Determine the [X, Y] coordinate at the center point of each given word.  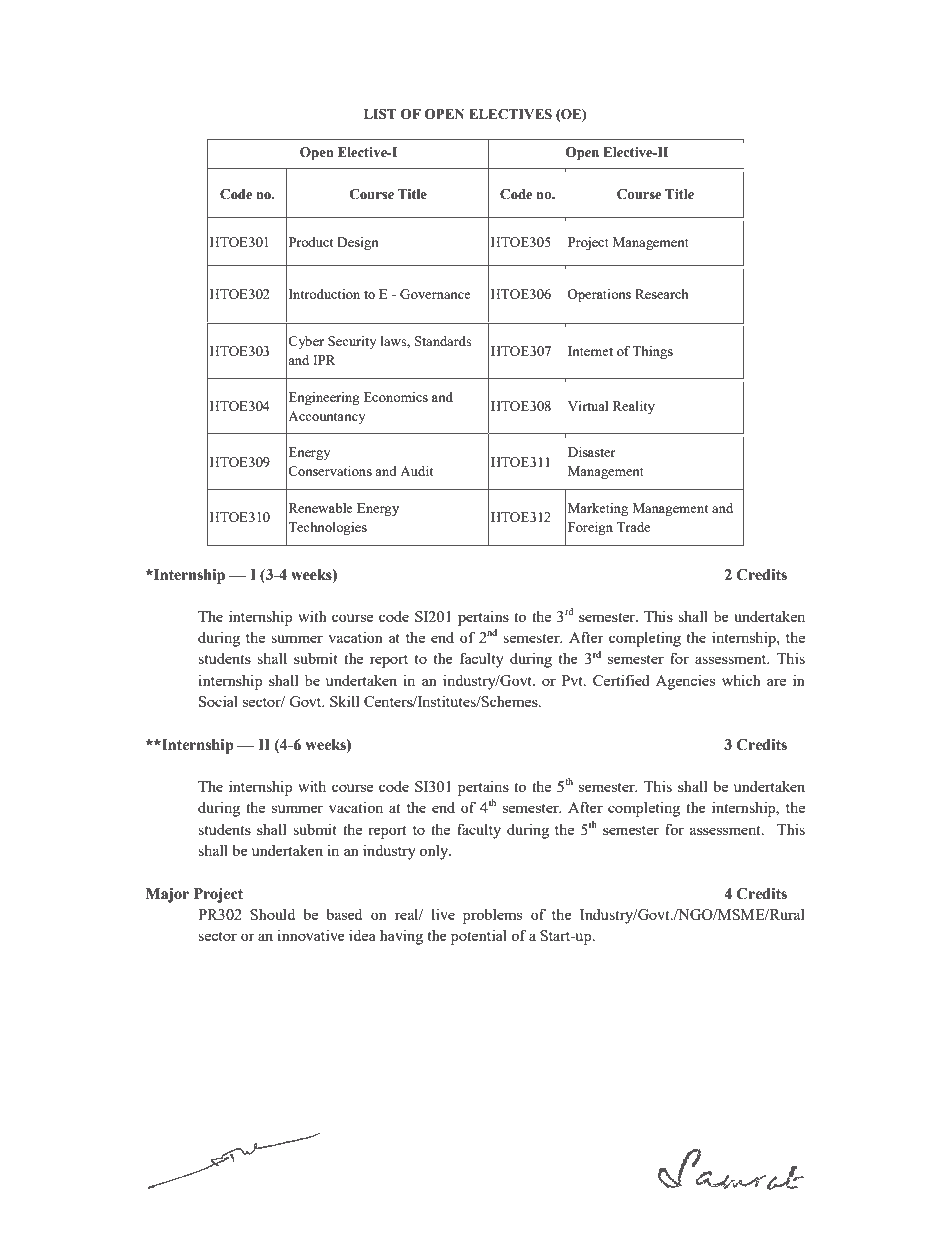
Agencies [685, 682]
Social [218, 701]
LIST [380, 114]
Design [358, 243]
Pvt [573, 680]
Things [652, 352]
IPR [324, 360]
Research [662, 294]
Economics [396, 397]
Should [272, 914]
